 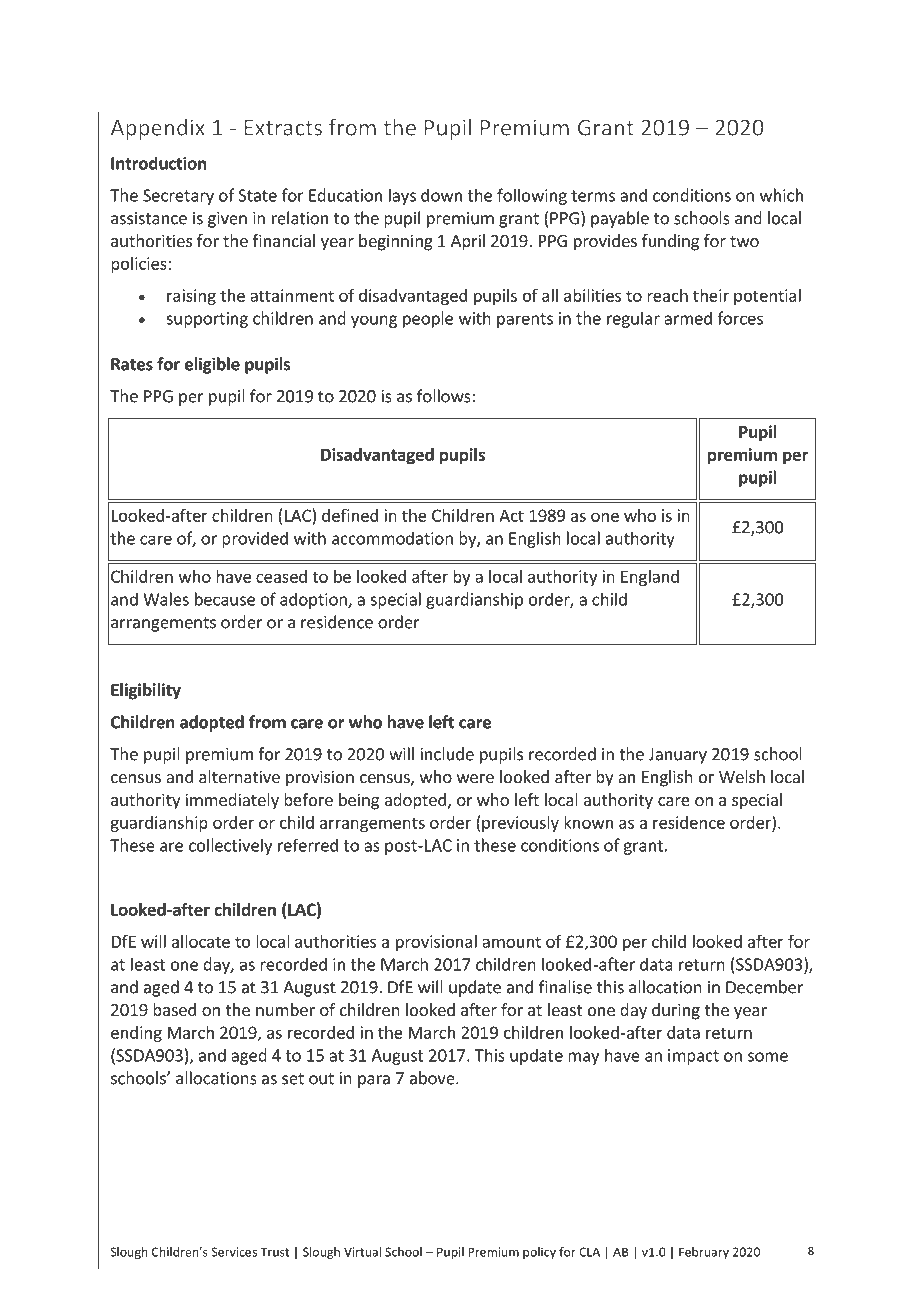 I want to click on January, so click(x=678, y=756).
